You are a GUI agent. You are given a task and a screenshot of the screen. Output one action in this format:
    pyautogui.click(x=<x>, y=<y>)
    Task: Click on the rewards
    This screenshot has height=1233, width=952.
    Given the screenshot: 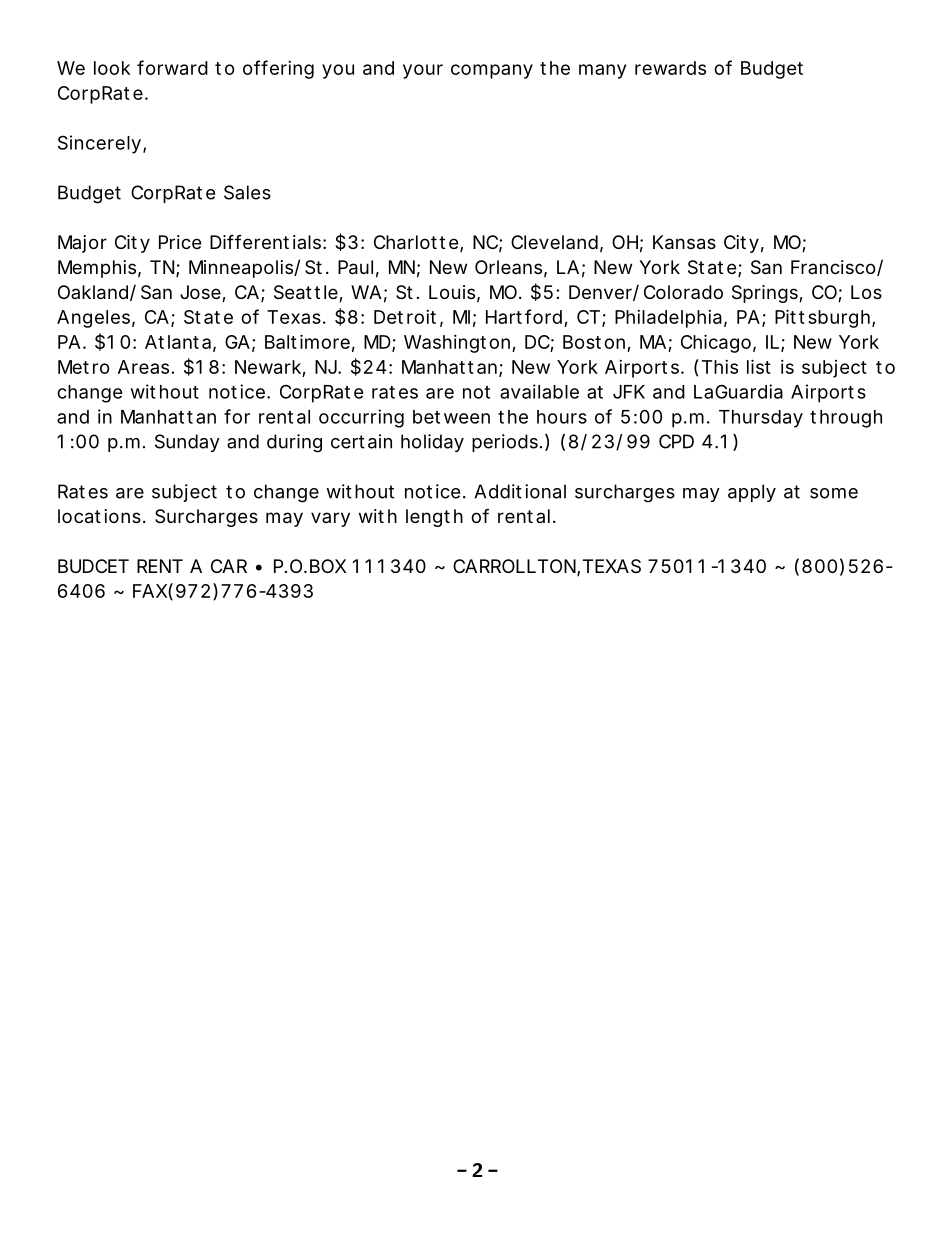 What is the action you would take?
    pyautogui.click(x=670, y=68)
